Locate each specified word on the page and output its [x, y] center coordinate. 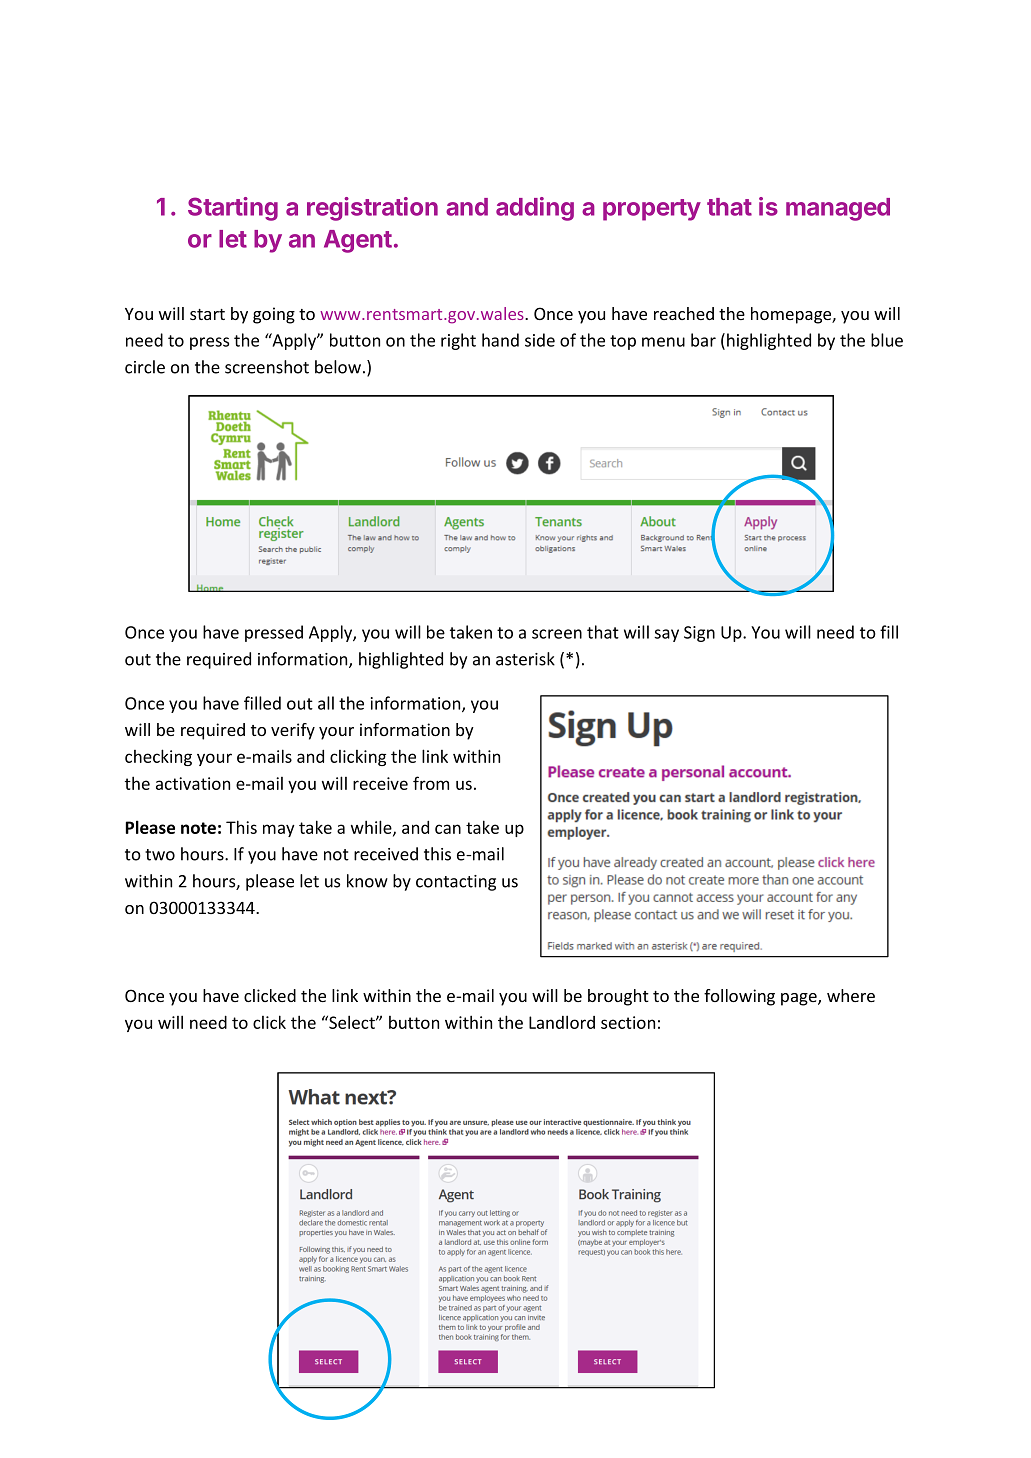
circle [145, 367]
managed [838, 209]
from [431, 783]
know [367, 881]
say [666, 635]
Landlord [562, 1022]
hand [500, 340]
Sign [699, 634]
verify [293, 731]
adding [535, 209]
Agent [358, 241]
